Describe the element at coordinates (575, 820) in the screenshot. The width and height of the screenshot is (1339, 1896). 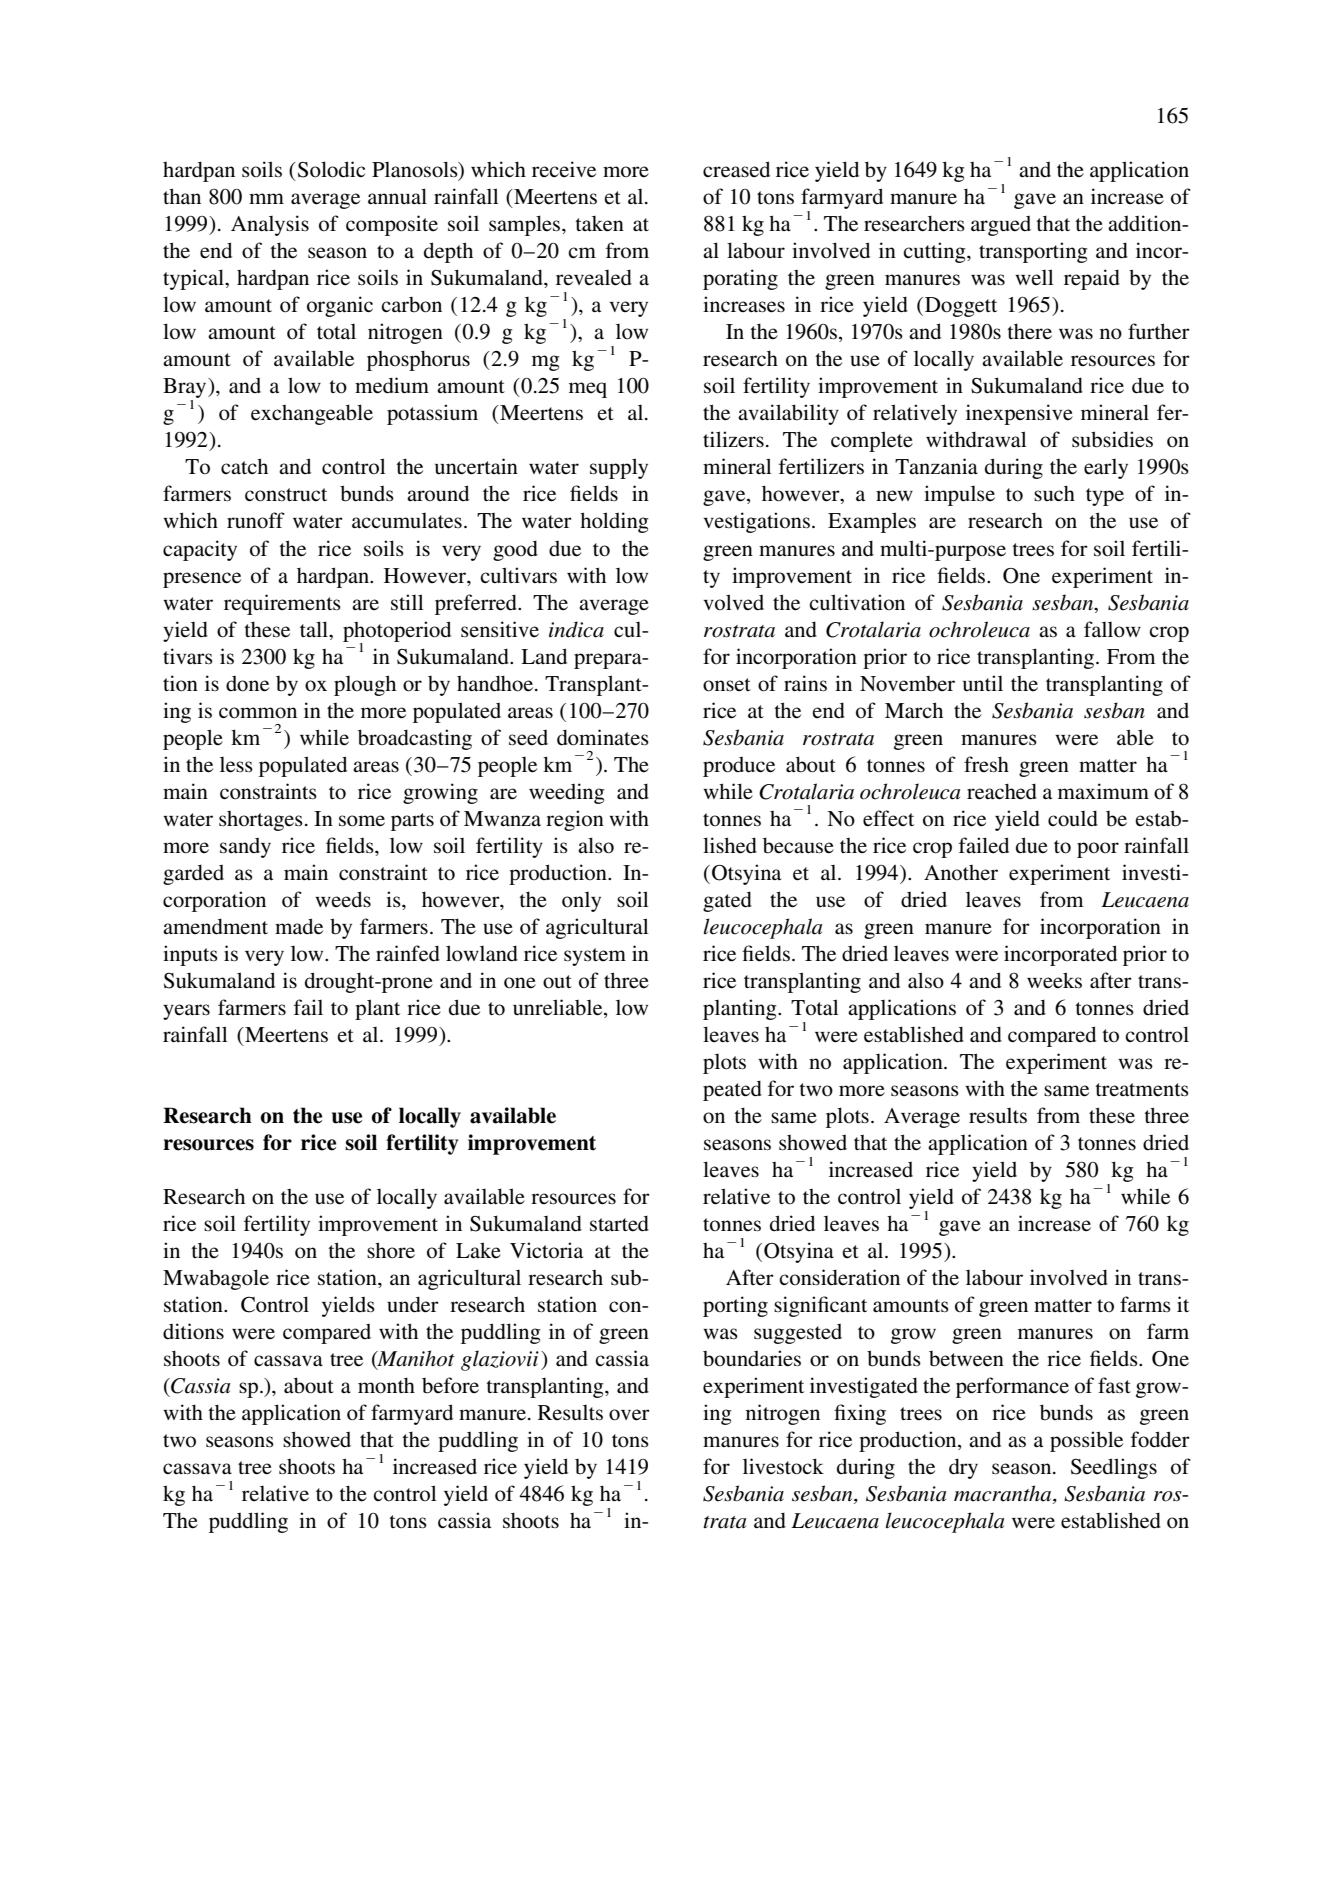
I see `region` at that location.
